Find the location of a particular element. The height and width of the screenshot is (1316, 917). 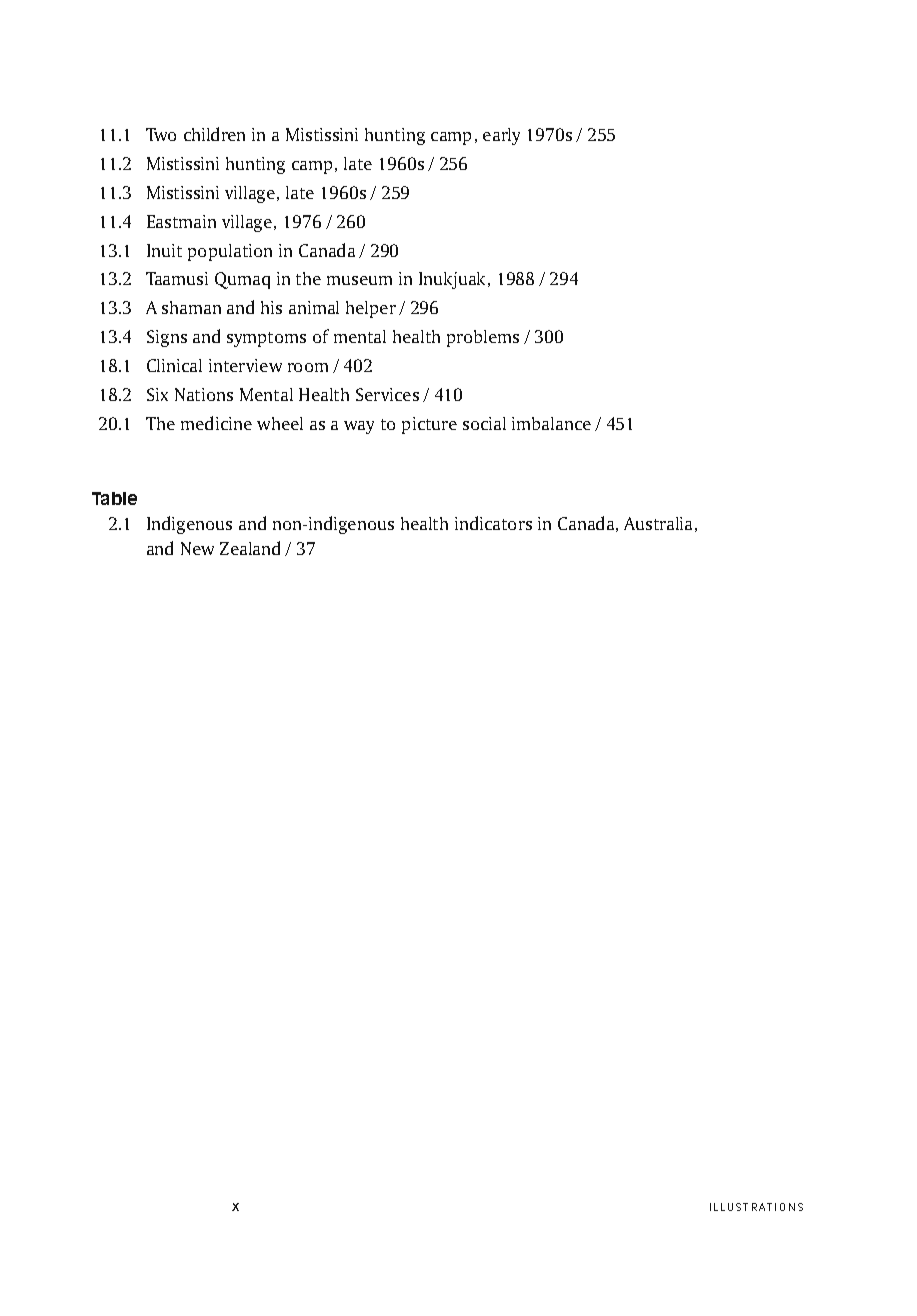

Six is located at coordinates (157, 394).
